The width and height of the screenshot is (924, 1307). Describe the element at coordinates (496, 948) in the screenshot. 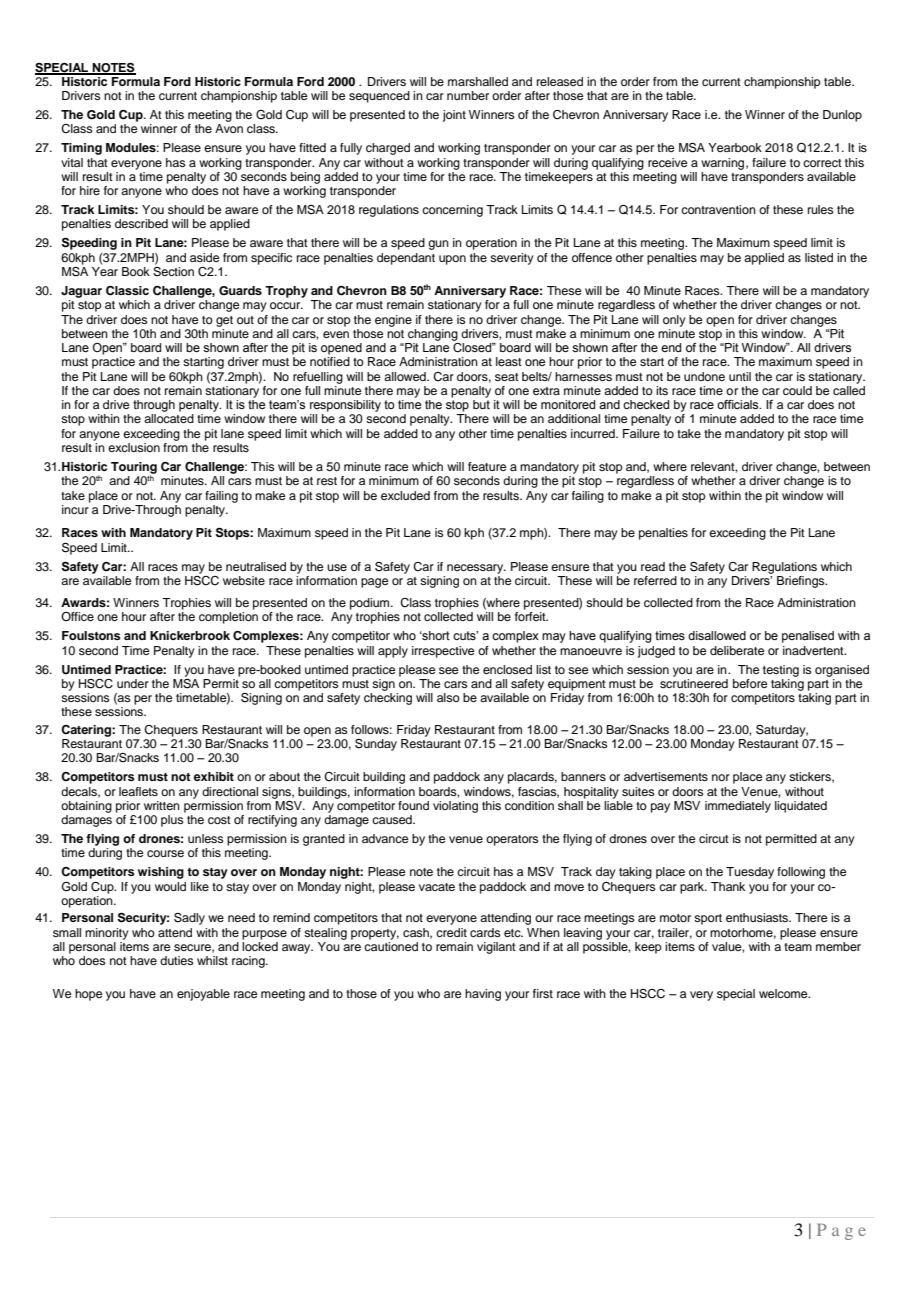

I see `vigilant` at that location.
